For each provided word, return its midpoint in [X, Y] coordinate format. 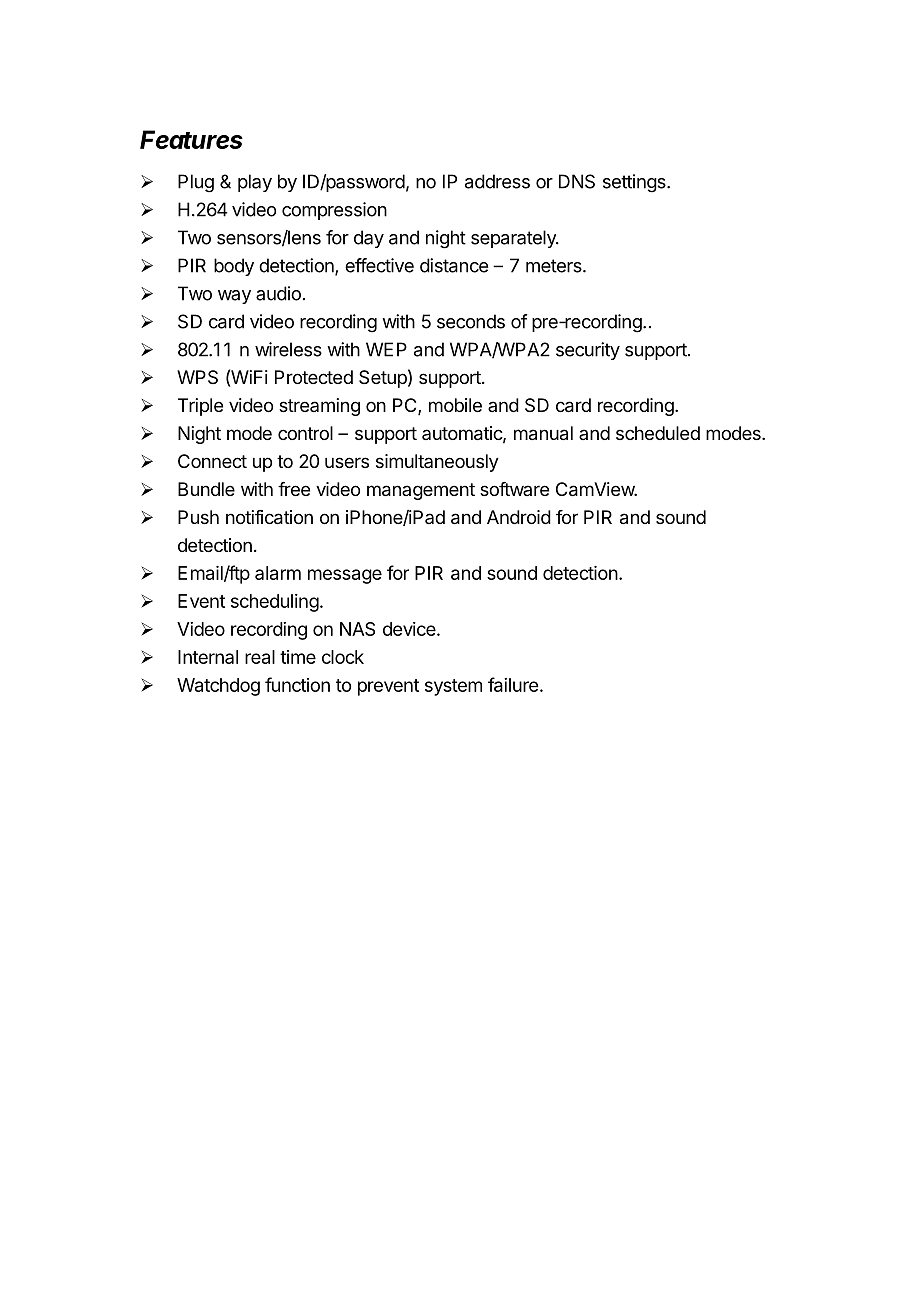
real [260, 657]
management [421, 491]
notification [269, 517]
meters [555, 266]
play [255, 183]
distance [454, 265]
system [453, 687]
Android [519, 517]
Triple [200, 407]
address [497, 181]
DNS [577, 181]
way [234, 297]
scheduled [658, 433]
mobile [455, 405]
